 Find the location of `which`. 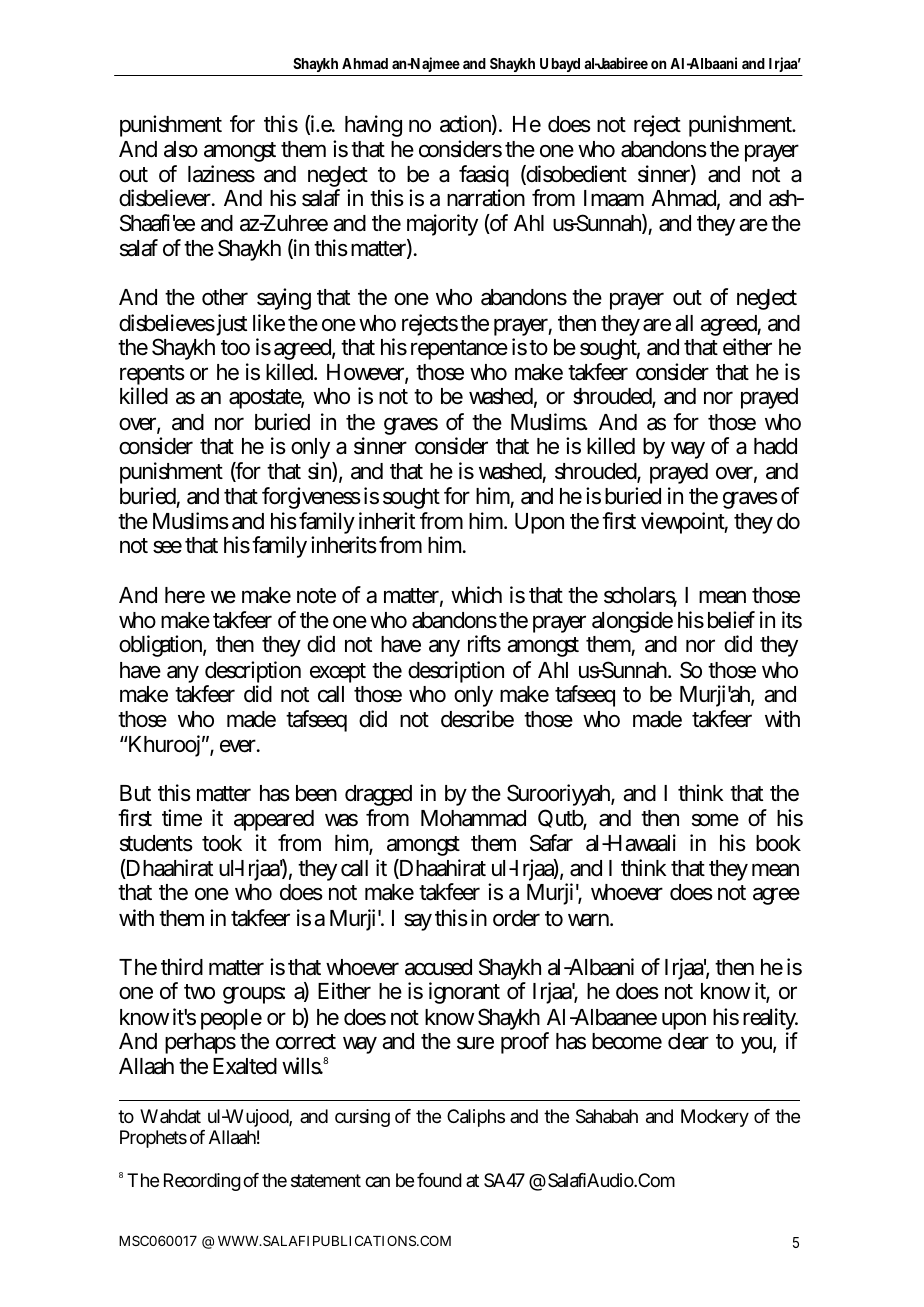

which is located at coordinates (476, 595).
